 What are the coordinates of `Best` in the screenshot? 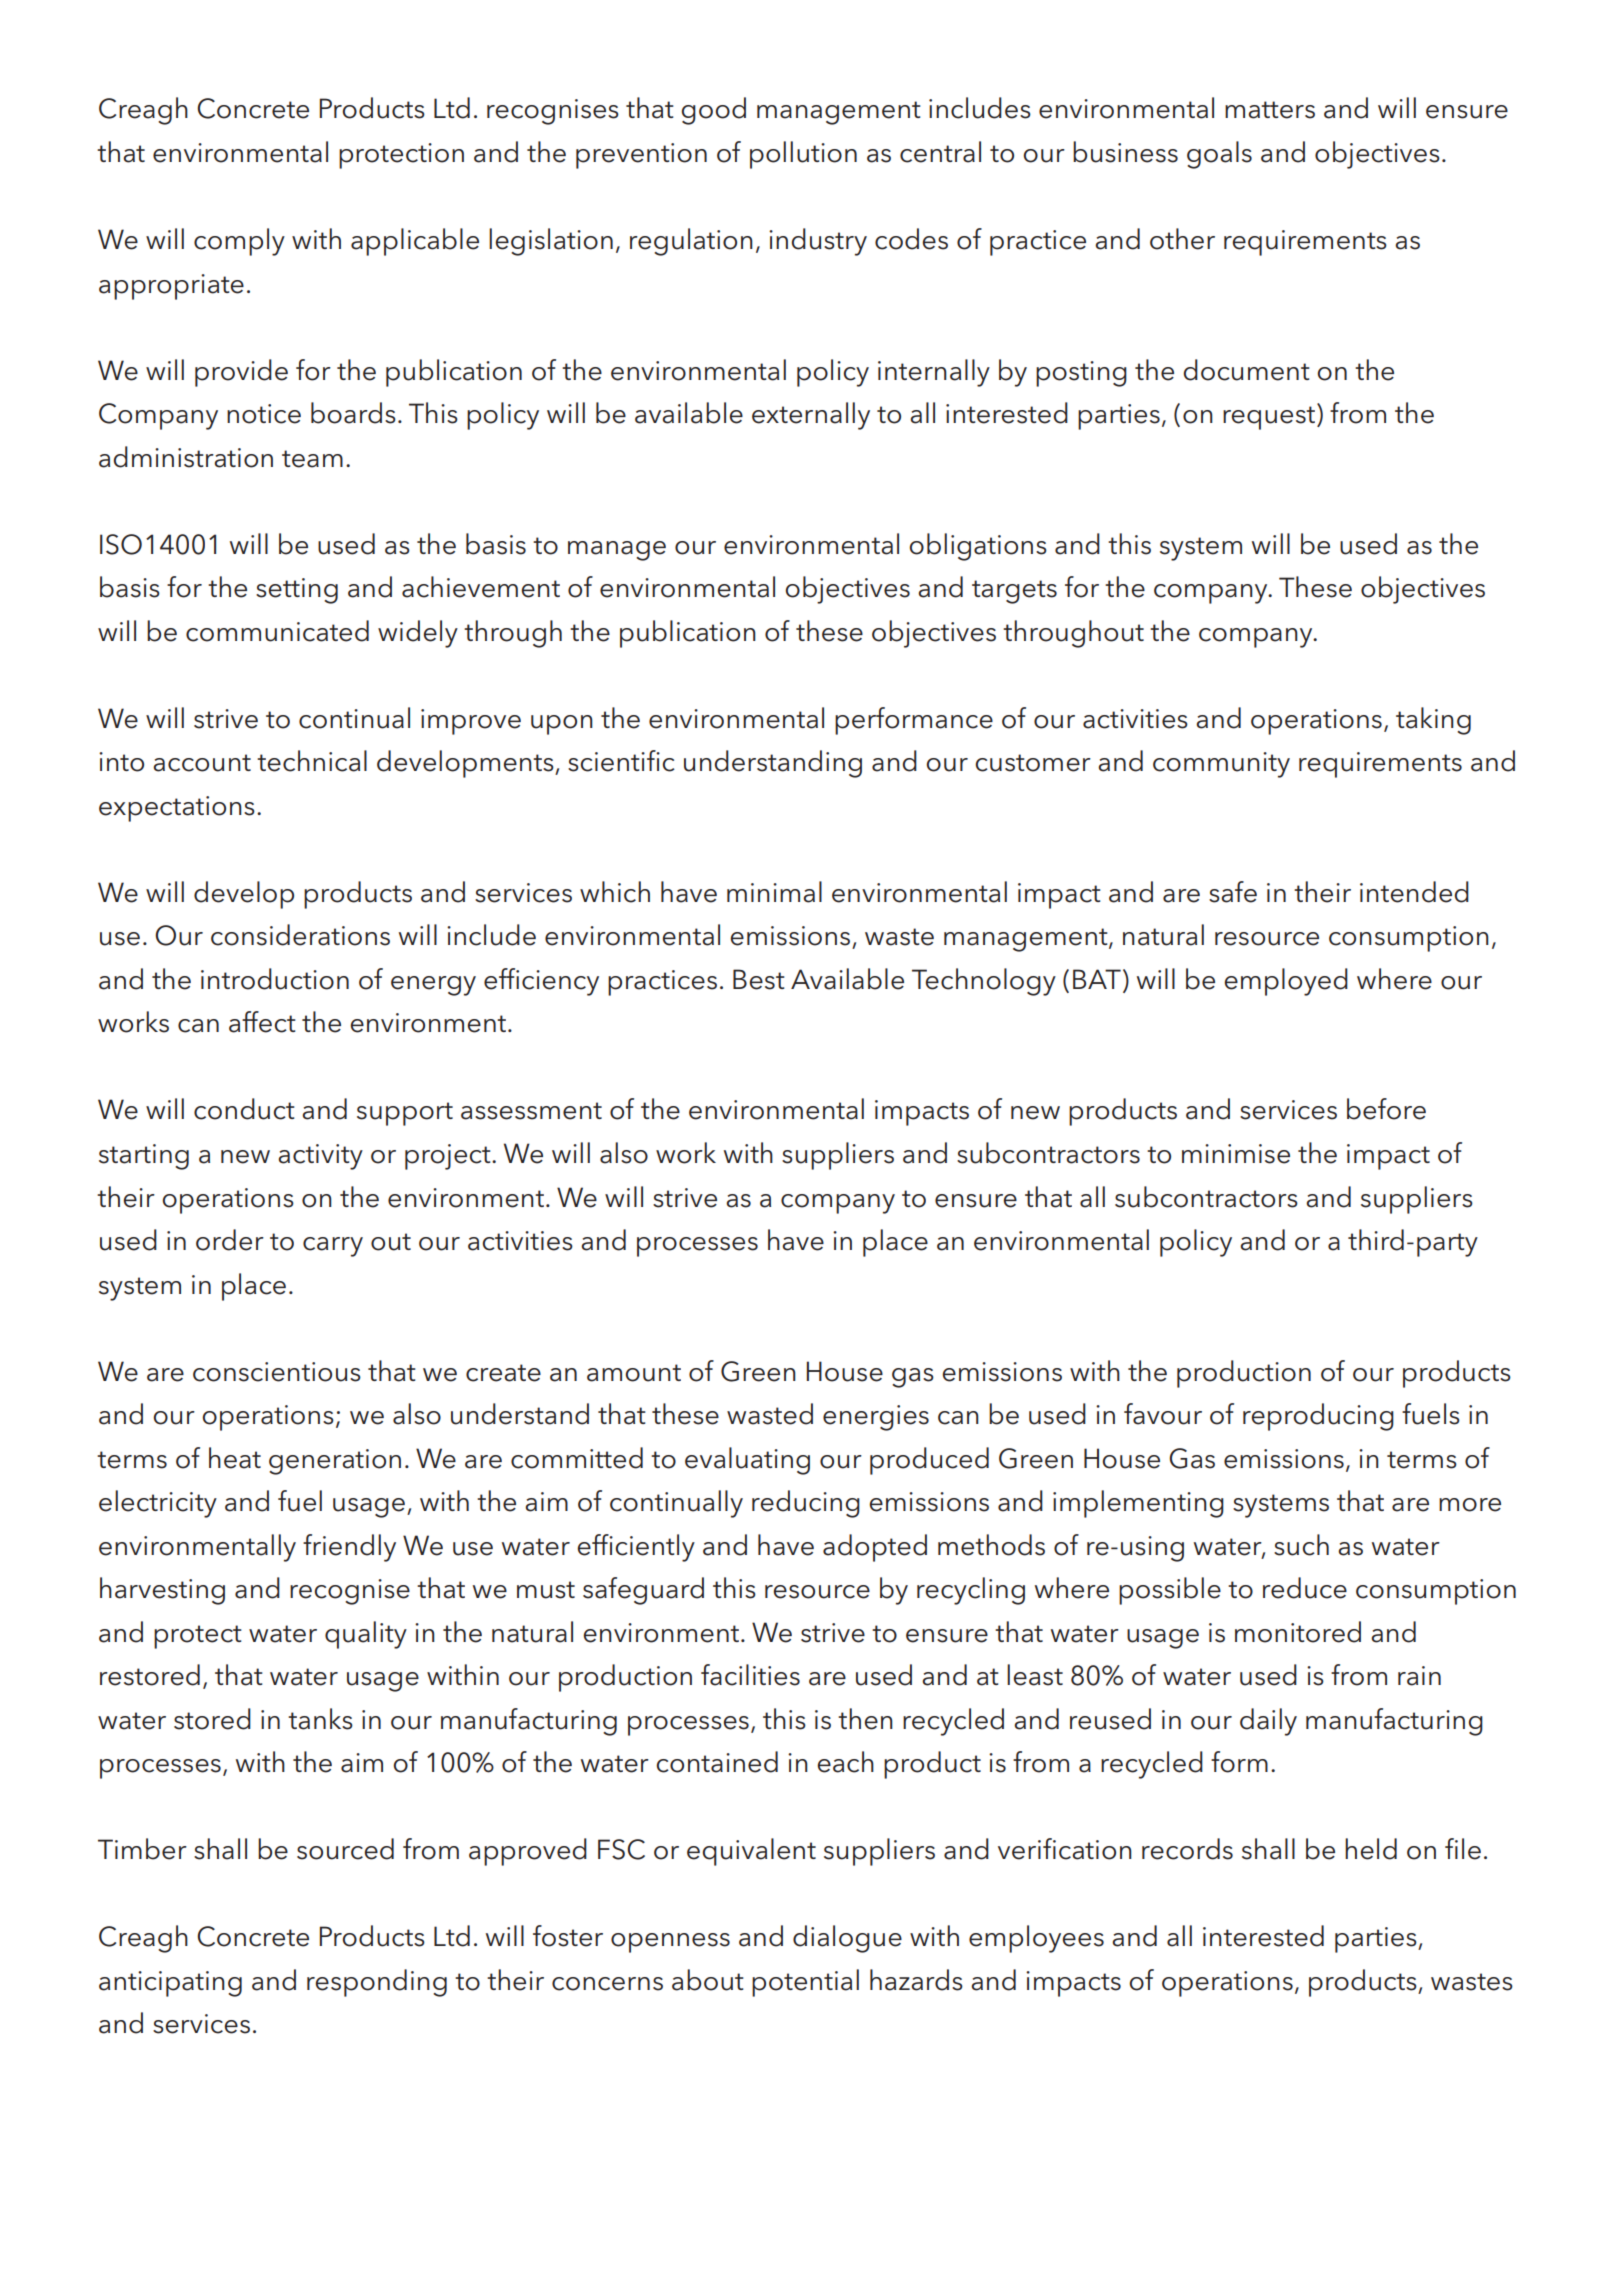 It's located at (759, 979).
